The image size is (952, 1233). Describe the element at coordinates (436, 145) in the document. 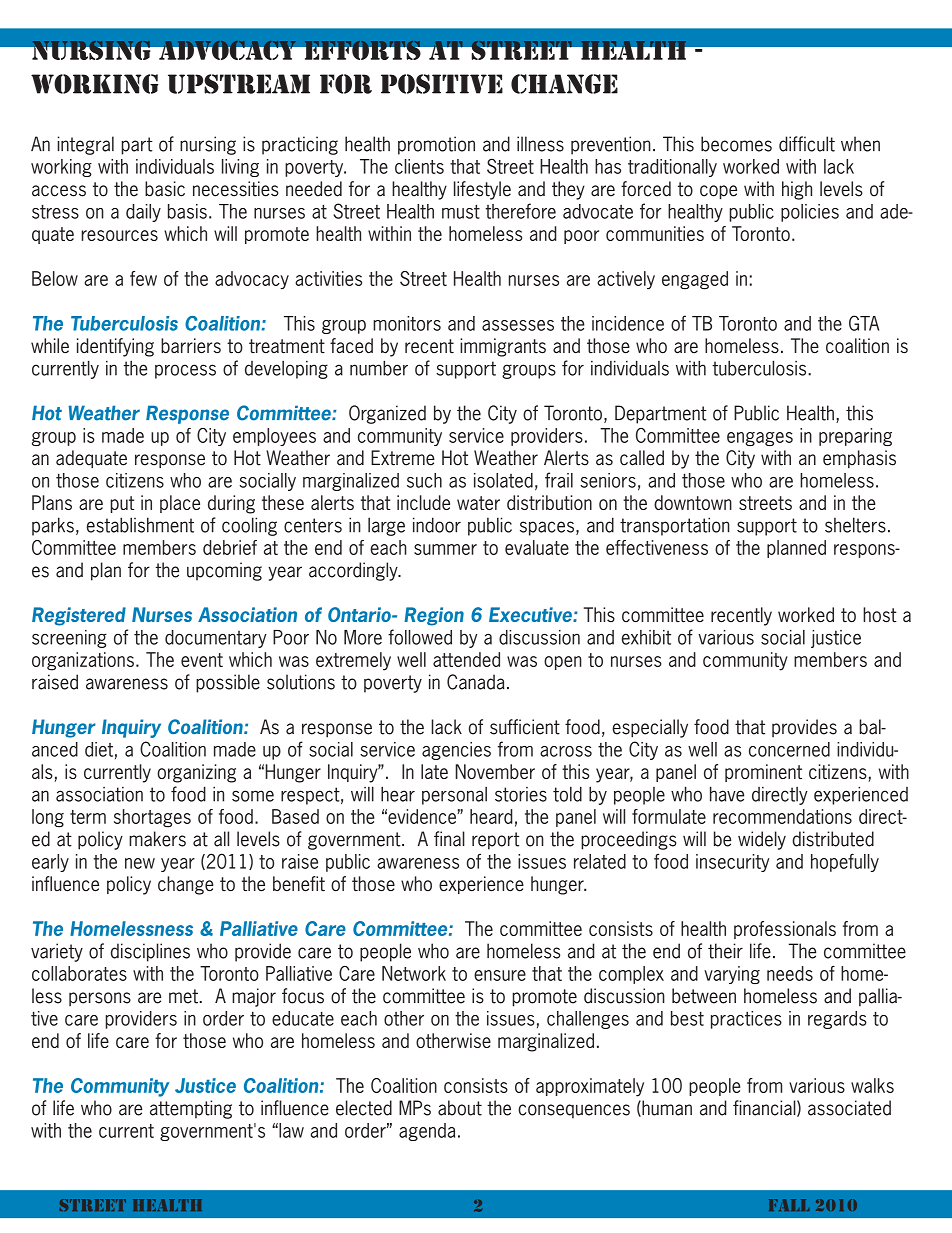

I see `promotion` at that location.
